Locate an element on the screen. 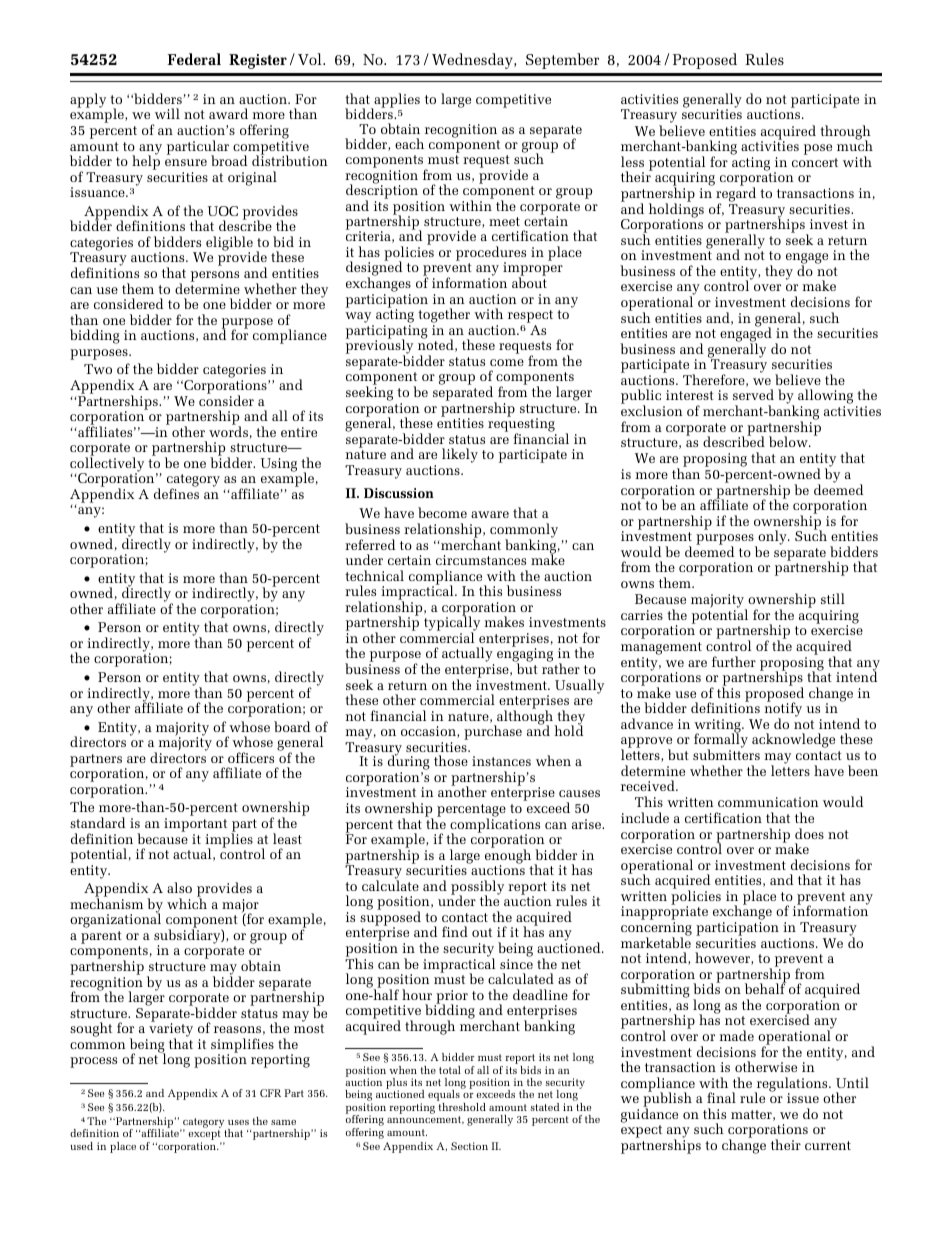 This screenshot has height=1233, width=952. together is located at coordinates (444, 317).
